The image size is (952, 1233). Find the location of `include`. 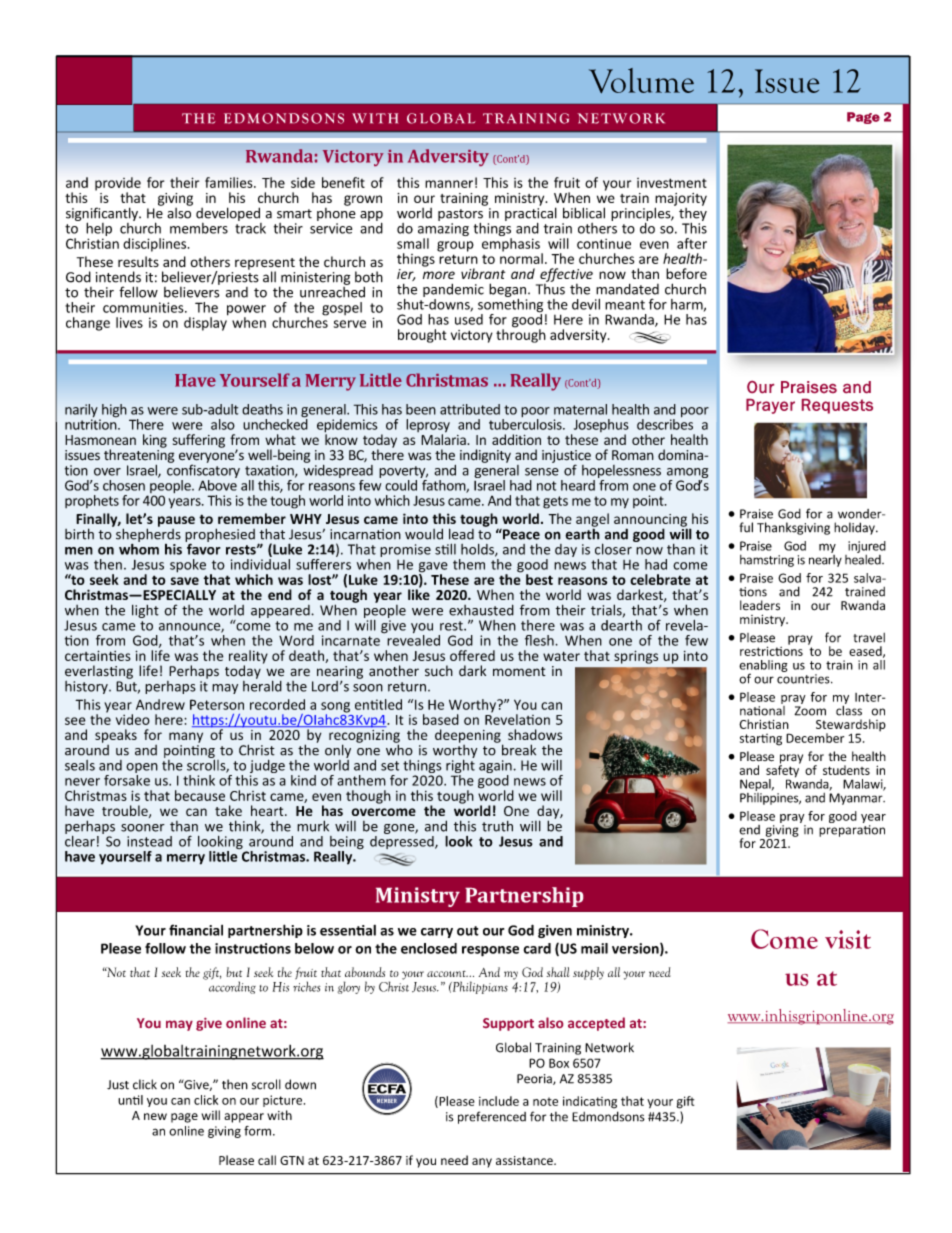

include is located at coordinates (499, 1101).
